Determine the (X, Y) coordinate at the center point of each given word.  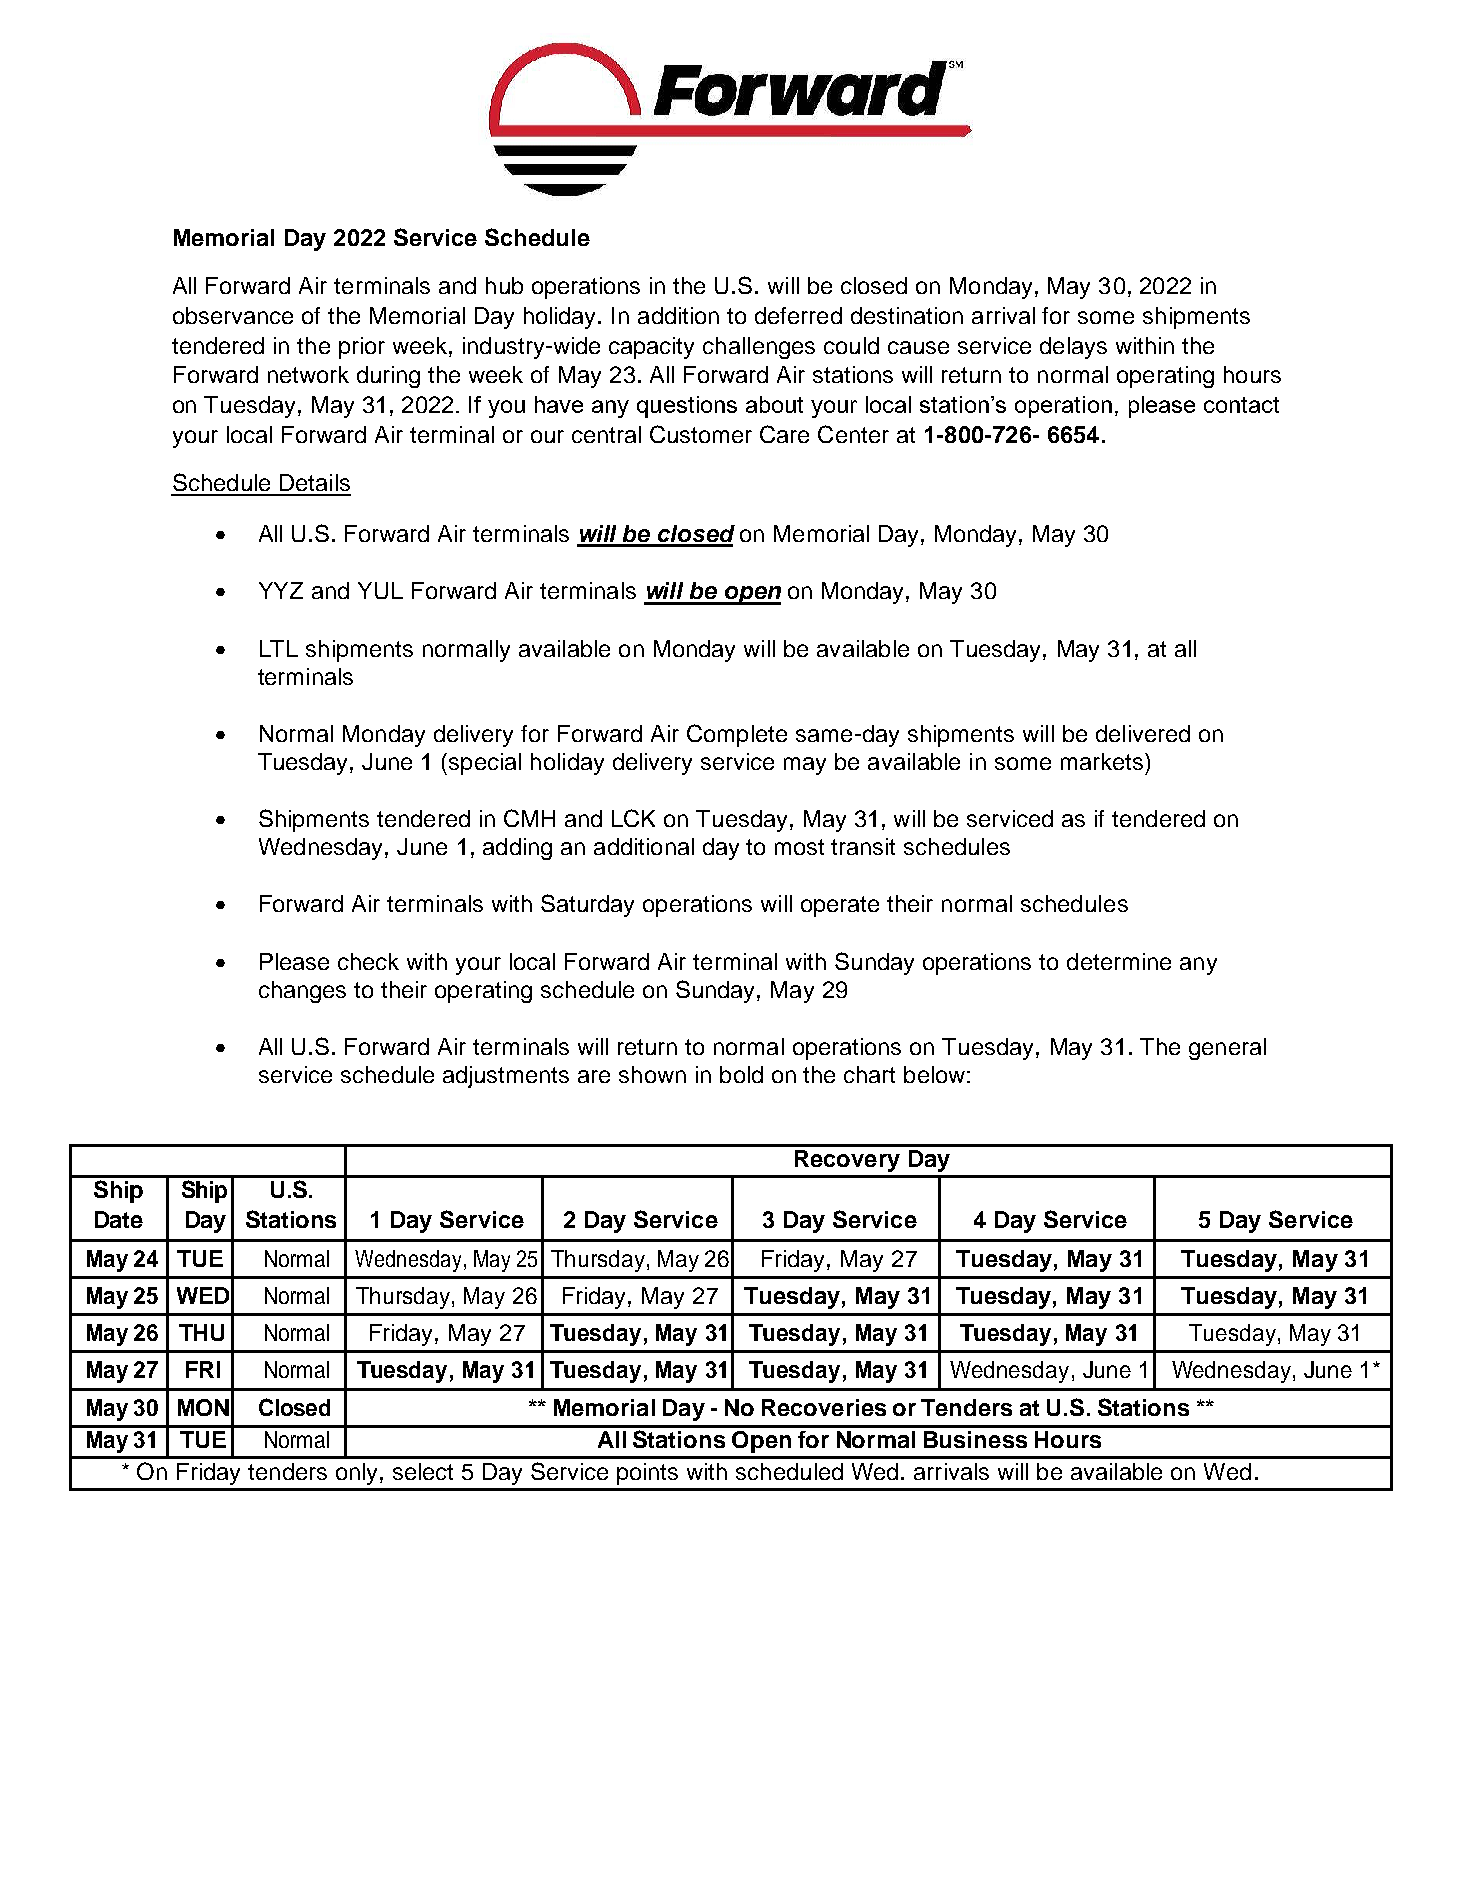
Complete (737, 735)
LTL (279, 648)
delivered (1143, 733)
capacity (651, 348)
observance (233, 315)
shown (652, 1074)
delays (1073, 348)
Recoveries (824, 1407)
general (1227, 1049)
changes (302, 992)
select (423, 1471)
